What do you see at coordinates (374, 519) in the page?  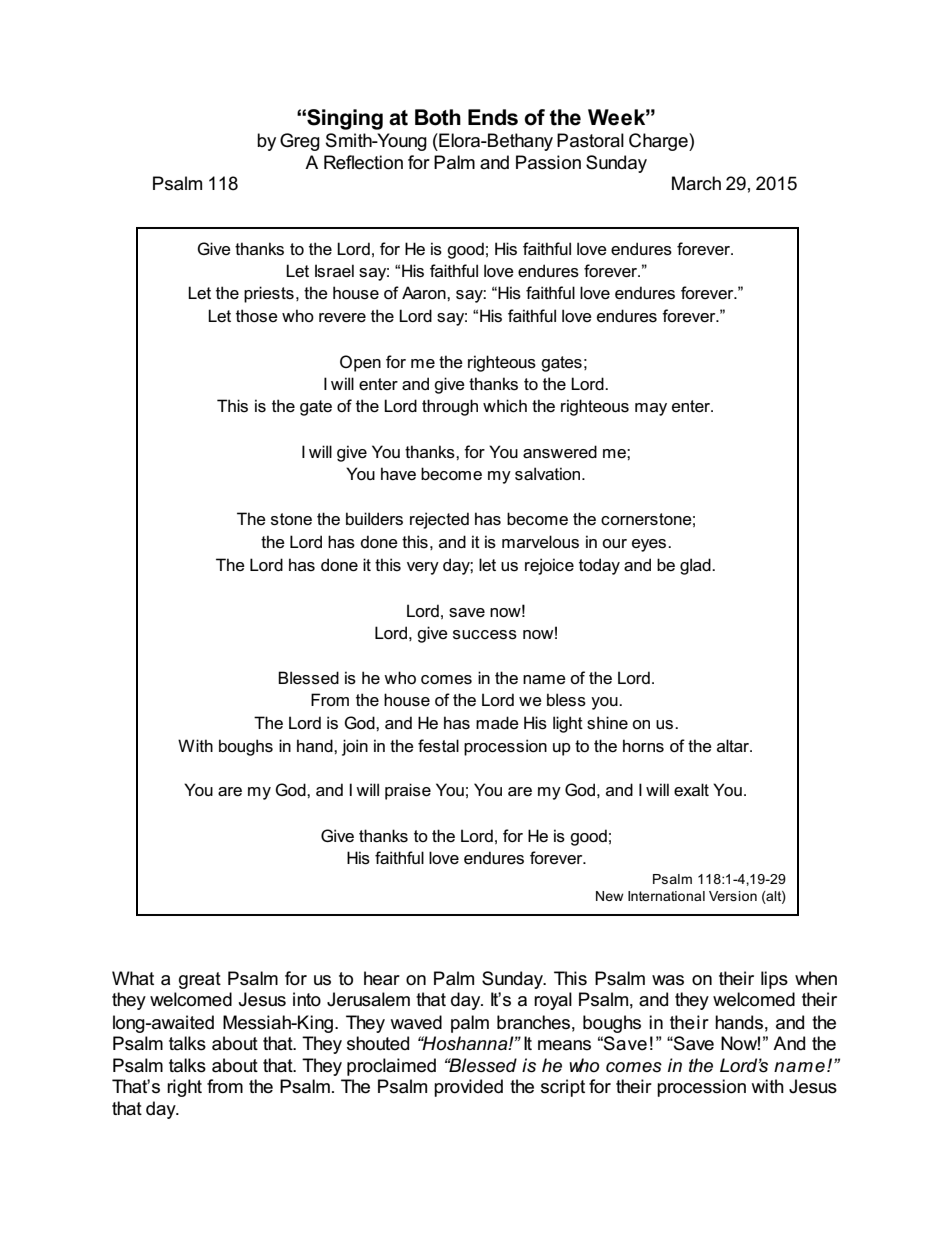 I see `builders` at bounding box center [374, 519].
